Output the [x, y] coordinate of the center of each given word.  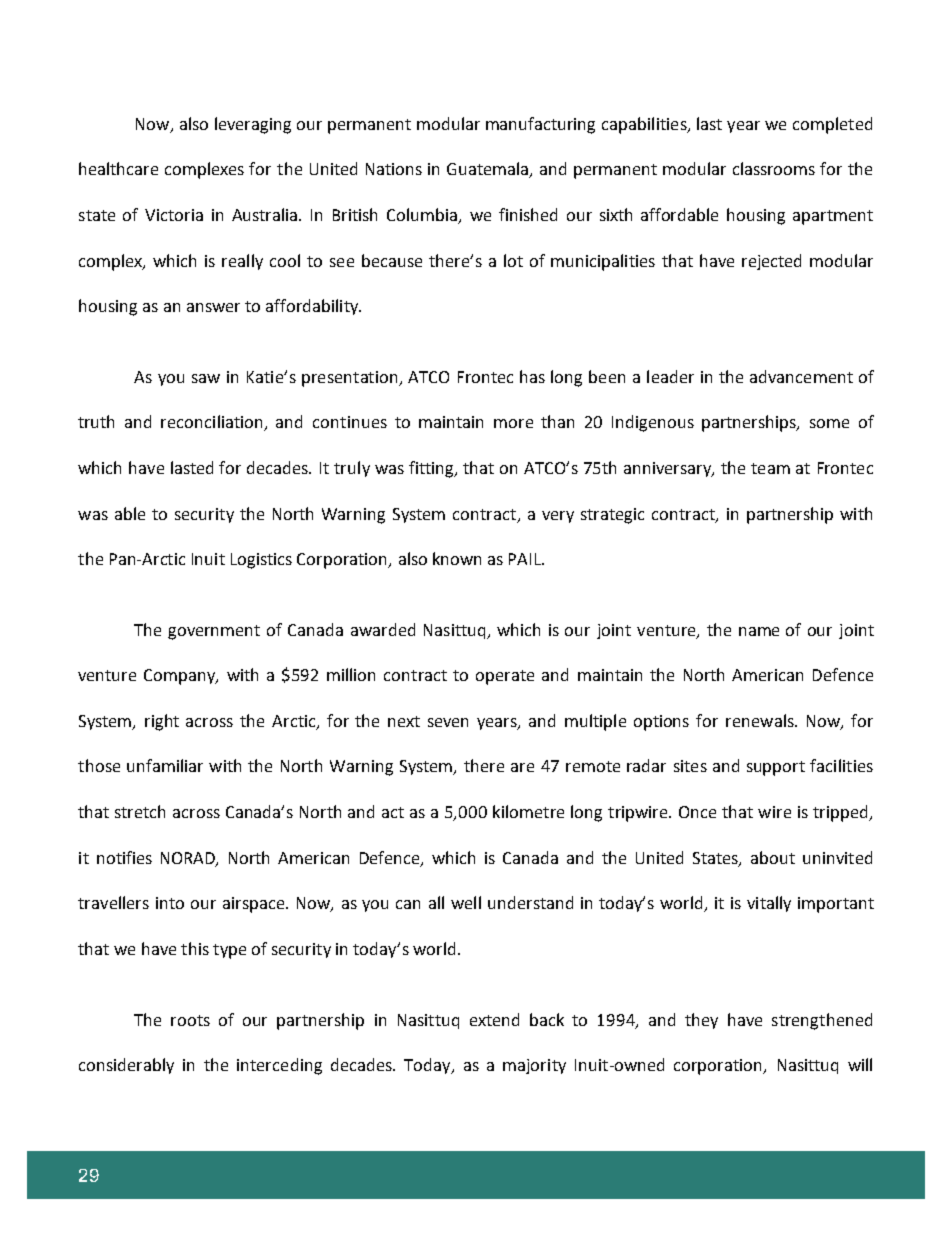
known [457, 558]
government [214, 632]
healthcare [118, 168]
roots [190, 1020]
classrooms [774, 168]
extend [494, 1019]
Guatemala [489, 170]
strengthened [822, 1021]
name [759, 631]
